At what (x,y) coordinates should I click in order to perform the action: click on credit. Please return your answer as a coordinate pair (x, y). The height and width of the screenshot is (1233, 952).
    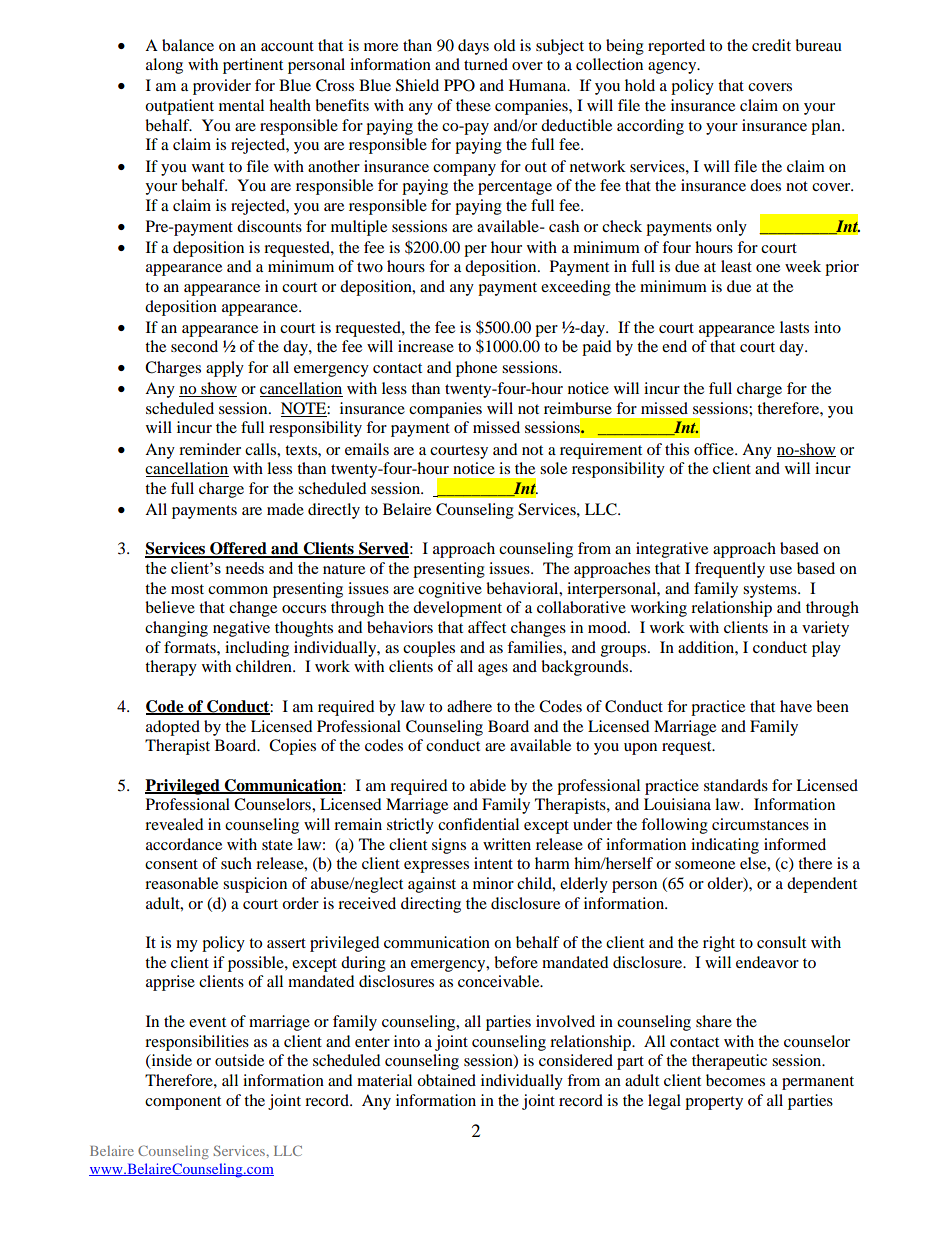
    Looking at the image, I should click on (771, 45).
